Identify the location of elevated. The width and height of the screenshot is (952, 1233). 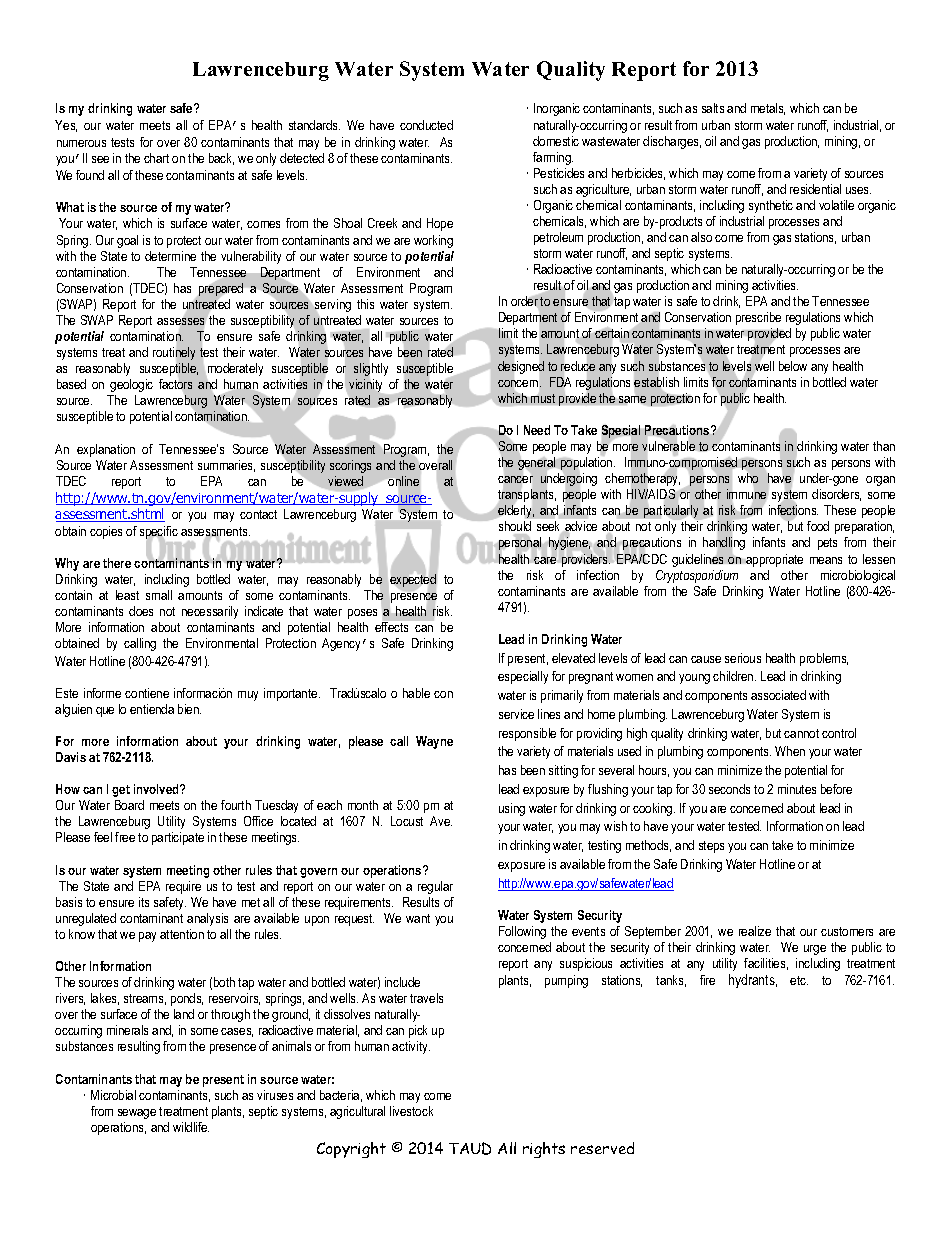
(573, 658).
